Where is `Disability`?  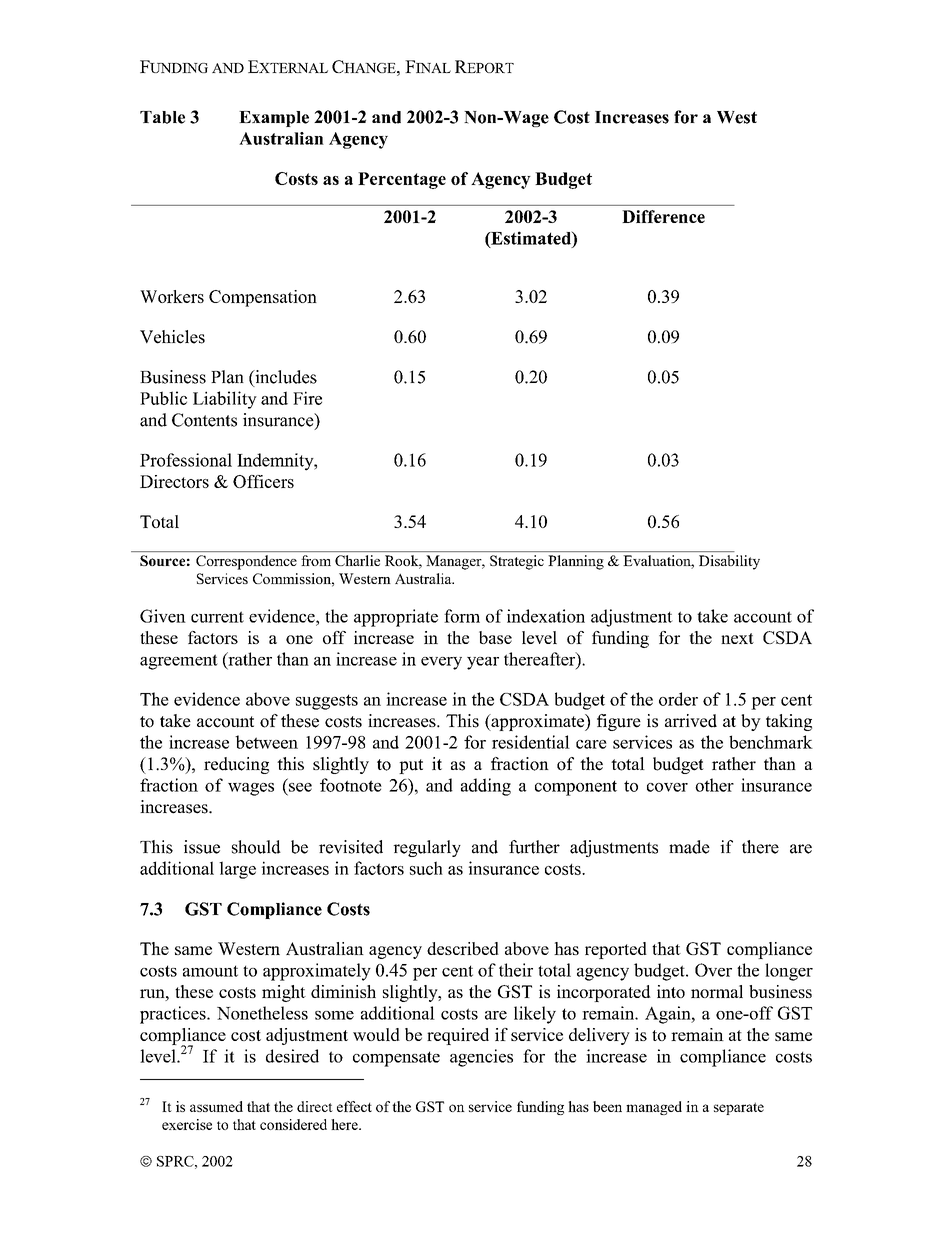
Disability is located at coordinates (729, 562).
